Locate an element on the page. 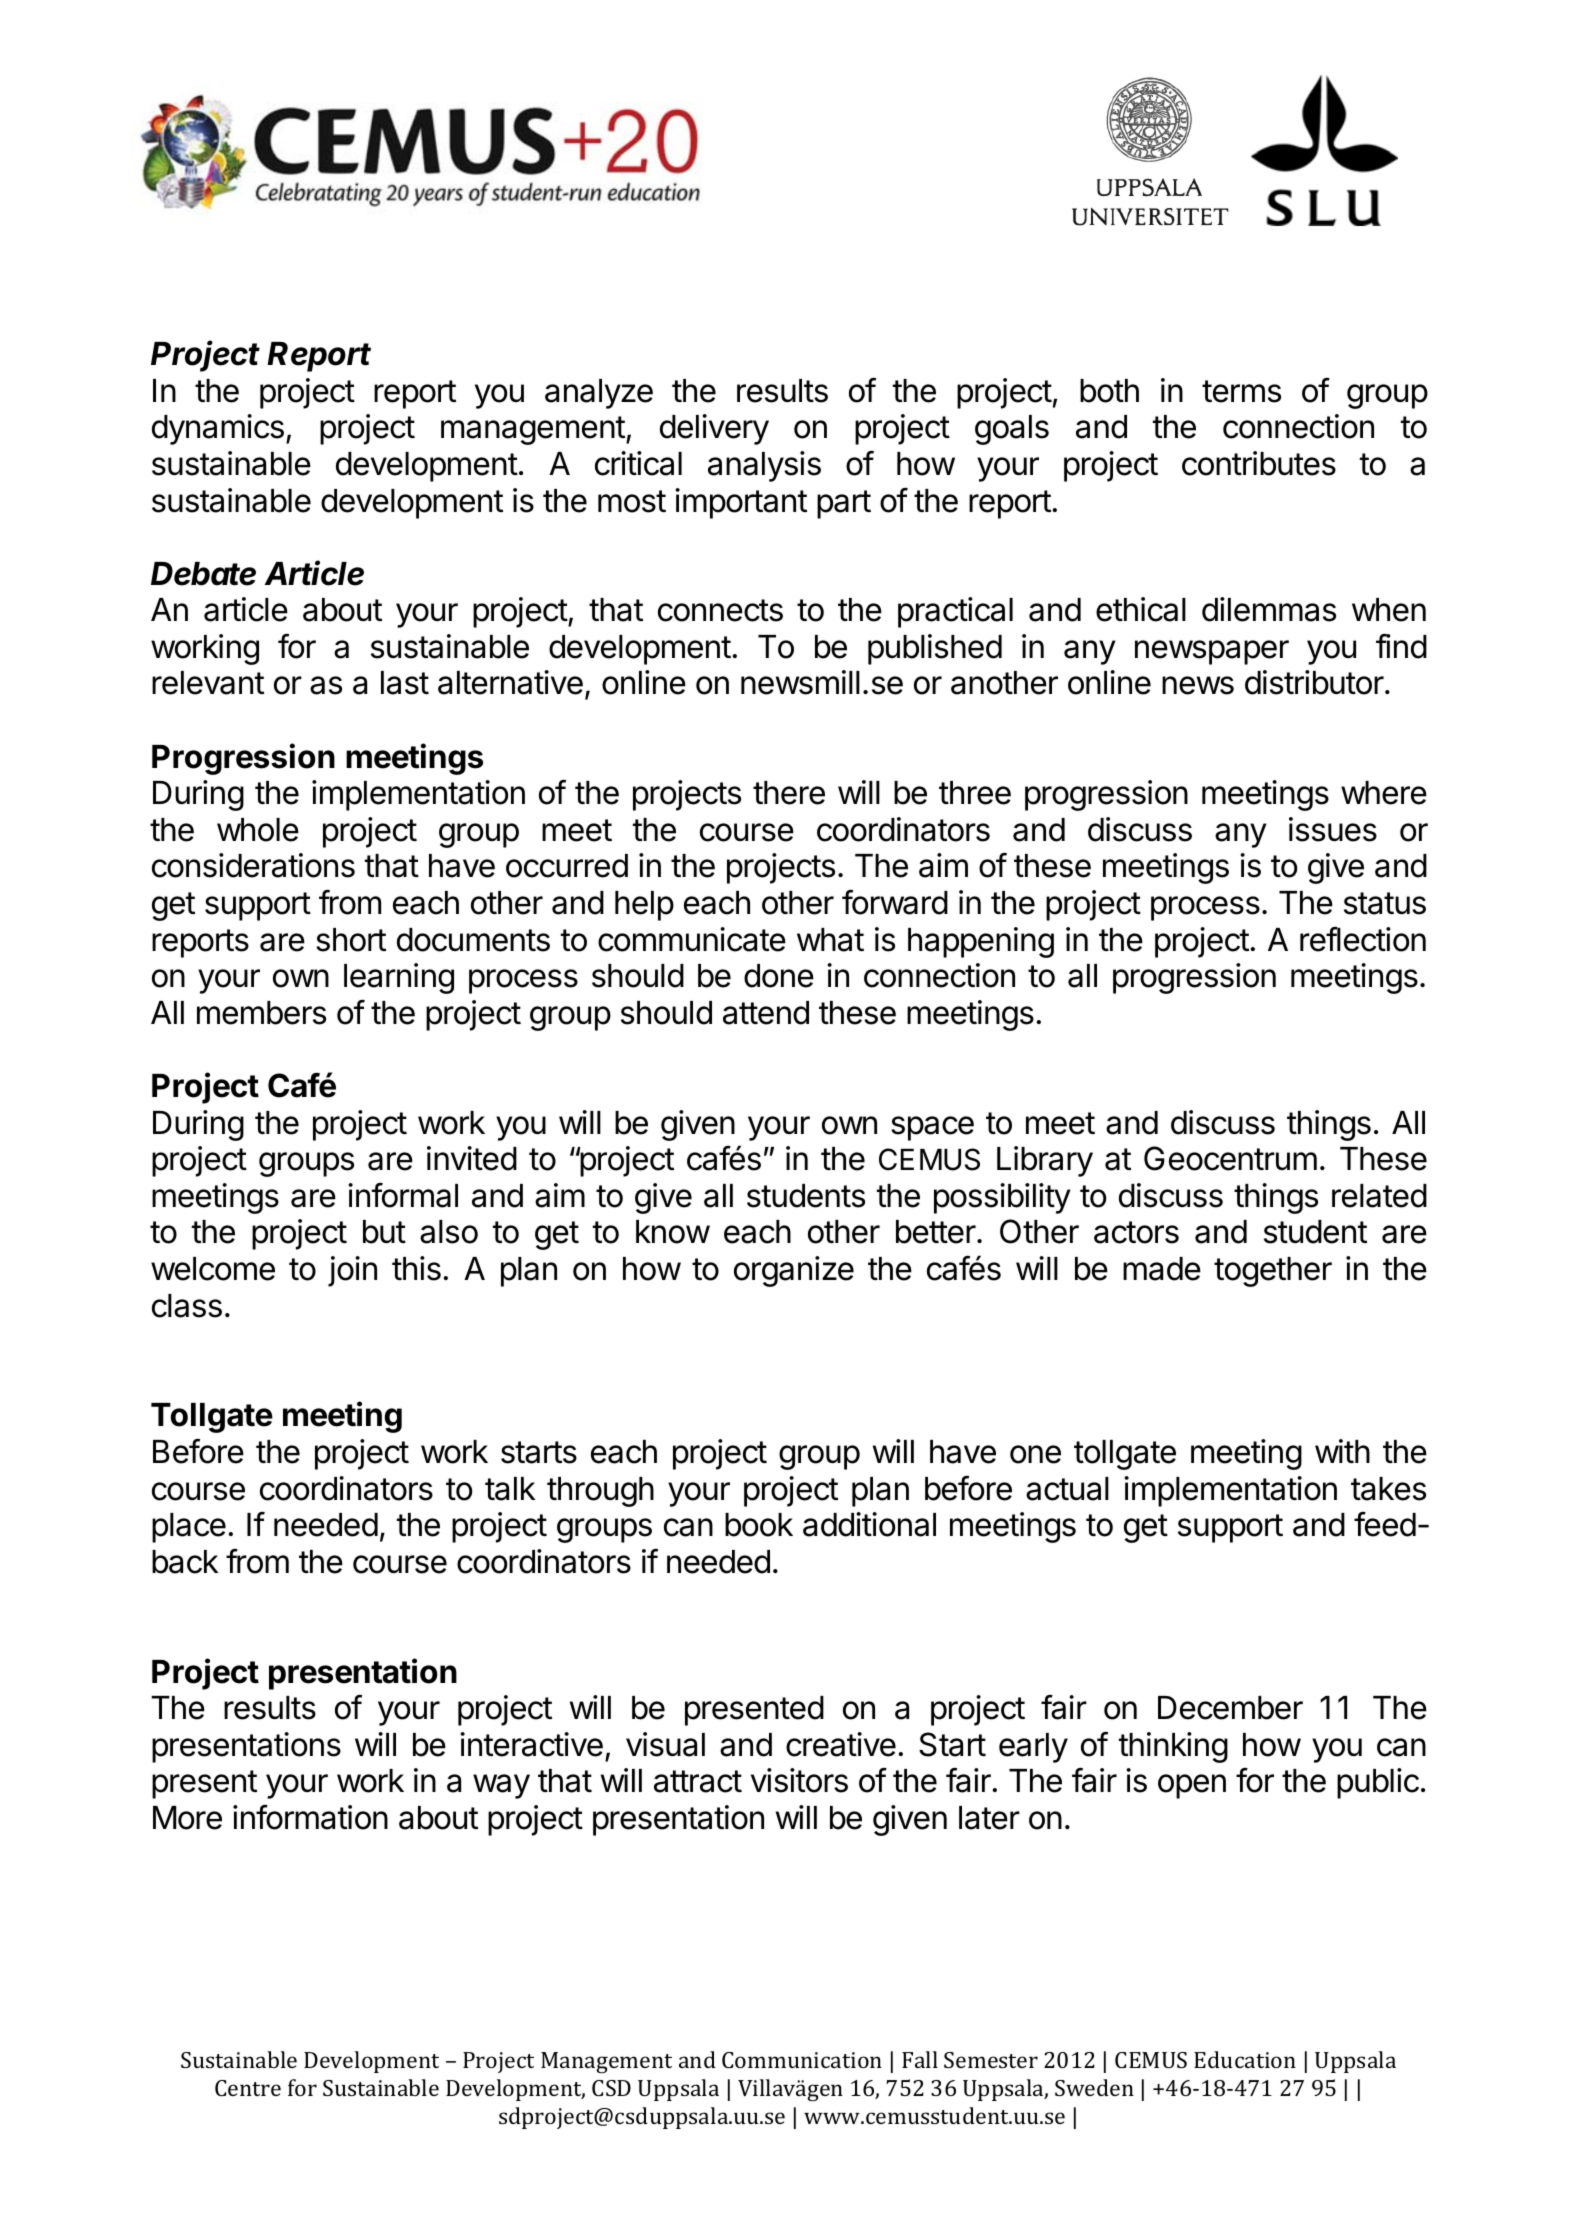 The width and height of the document is (1578, 2233). dynamics is located at coordinates (218, 429).
